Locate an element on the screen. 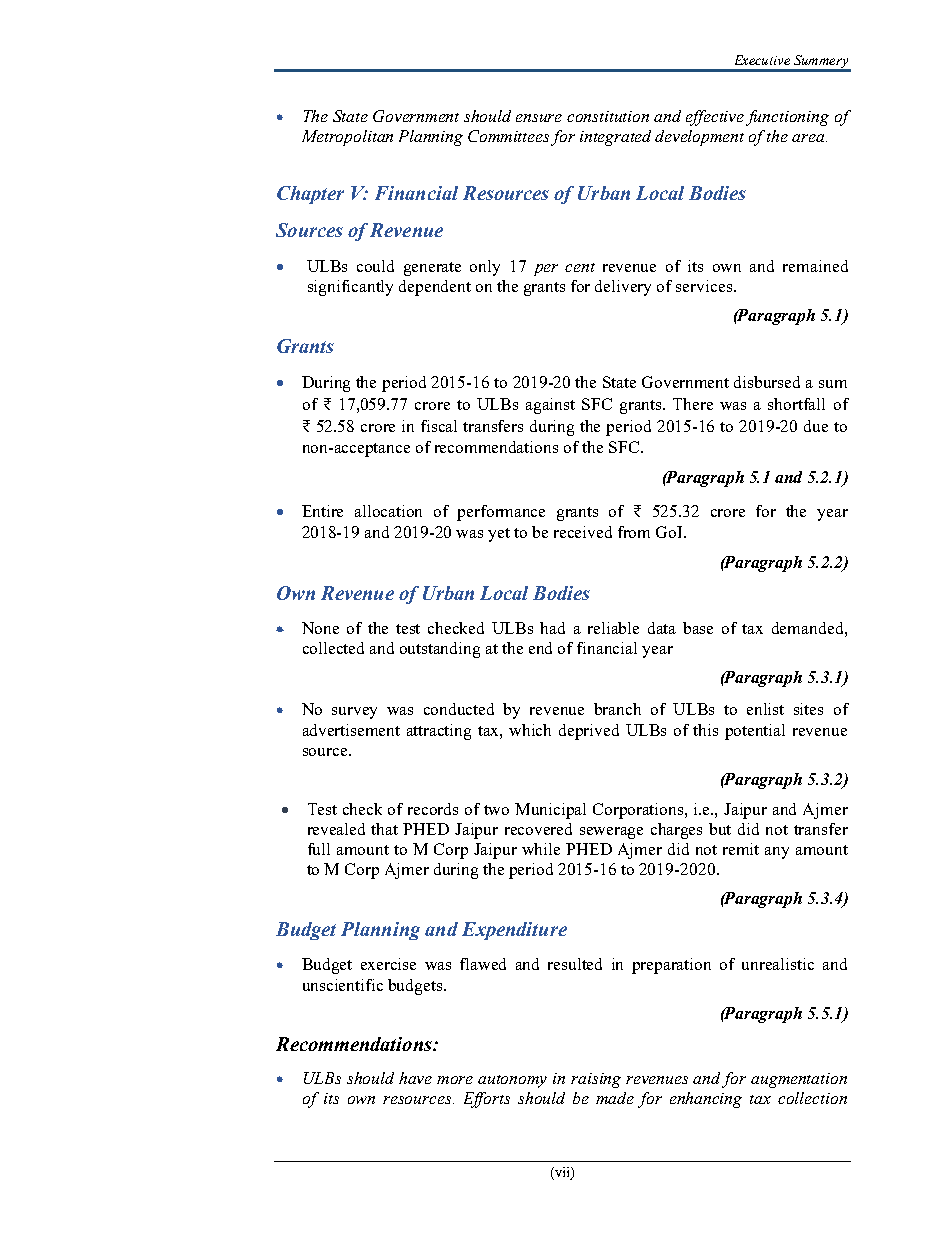 The width and height of the screenshot is (952, 1233). raising is located at coordinates (596, 1080).
